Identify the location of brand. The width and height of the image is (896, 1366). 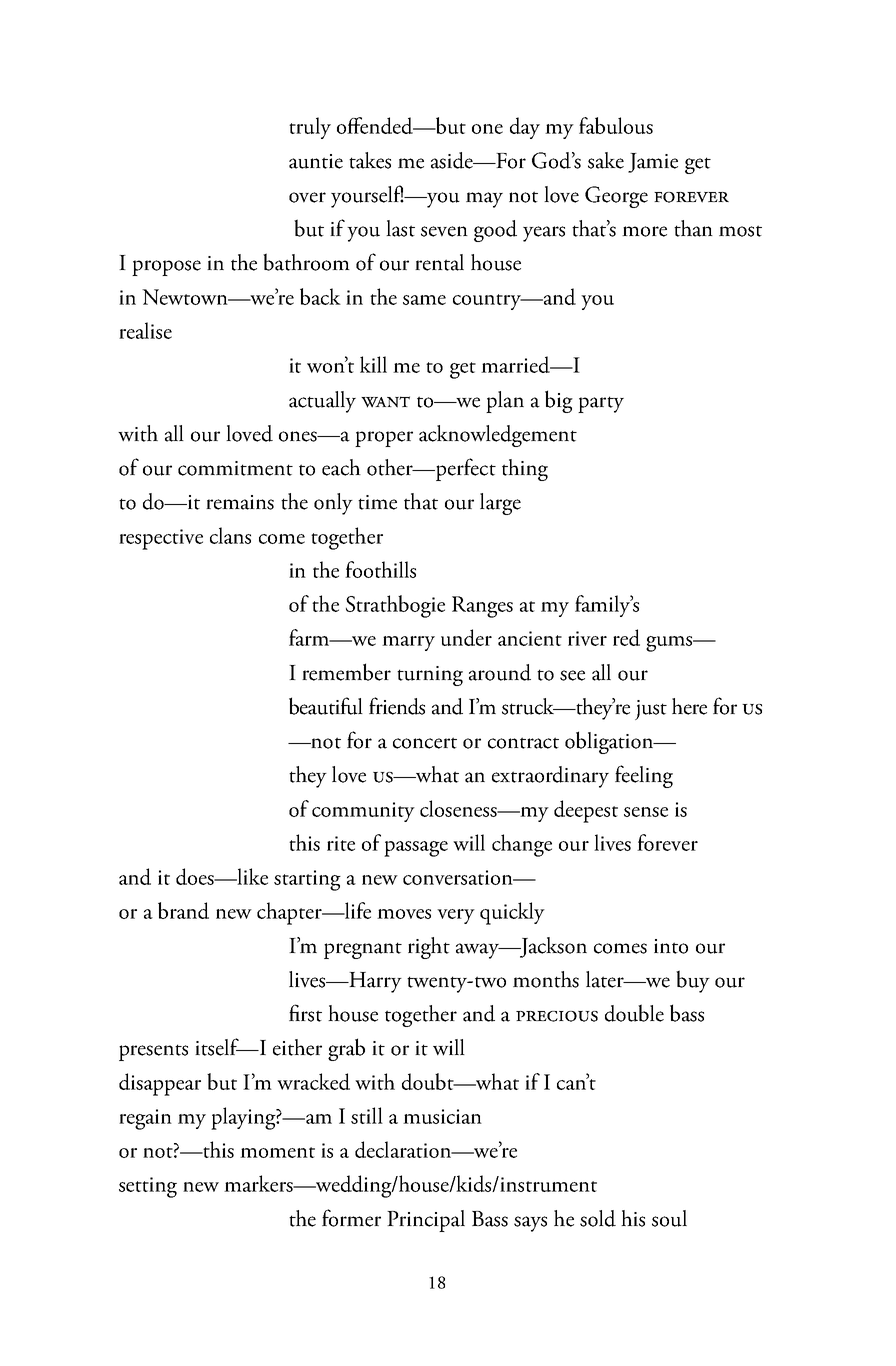
(183, 910).
